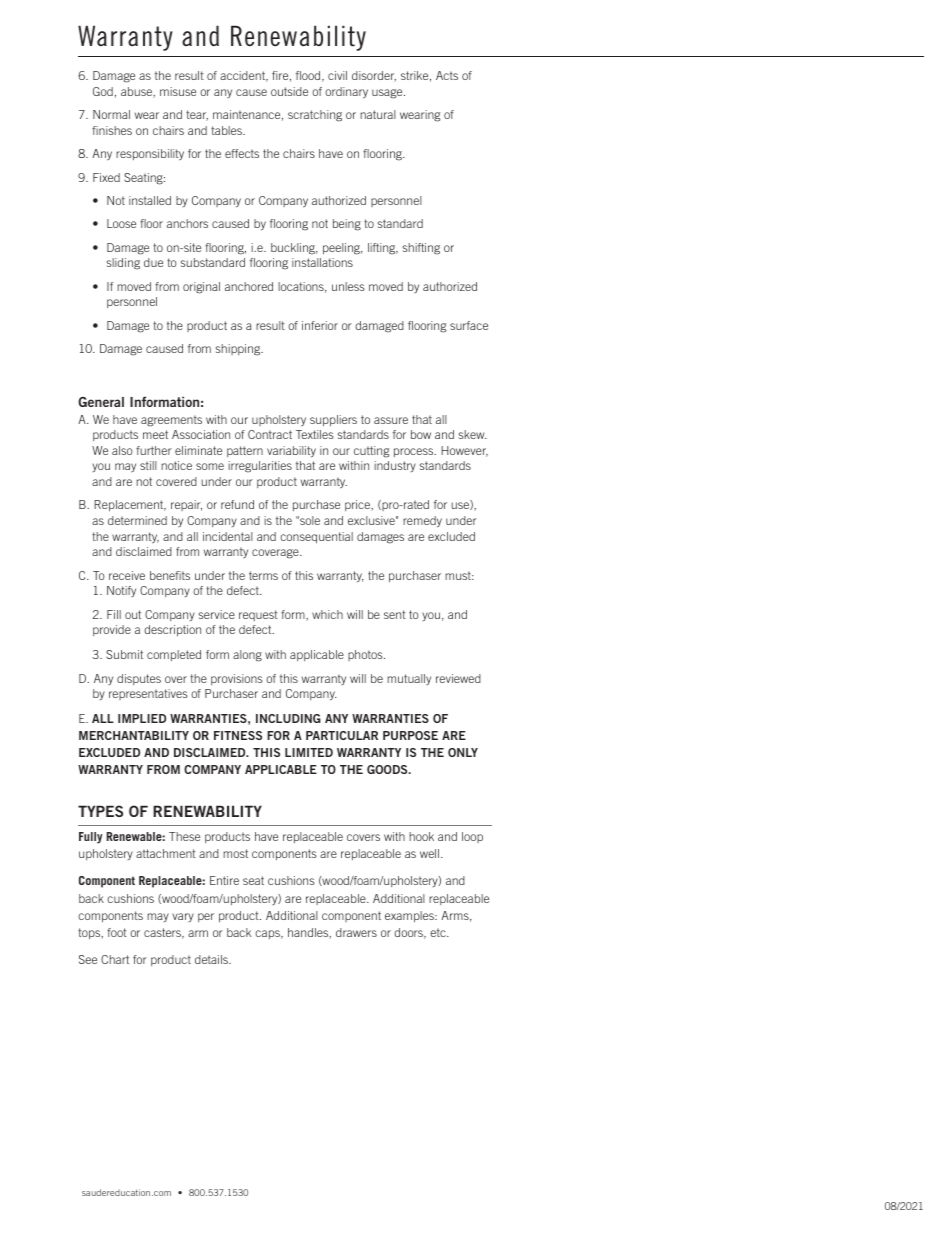 The image size is (952, 1233). What do you see at coordinates (117, 932) in the page?
I see `foot` at bounding box center [117, 932].
